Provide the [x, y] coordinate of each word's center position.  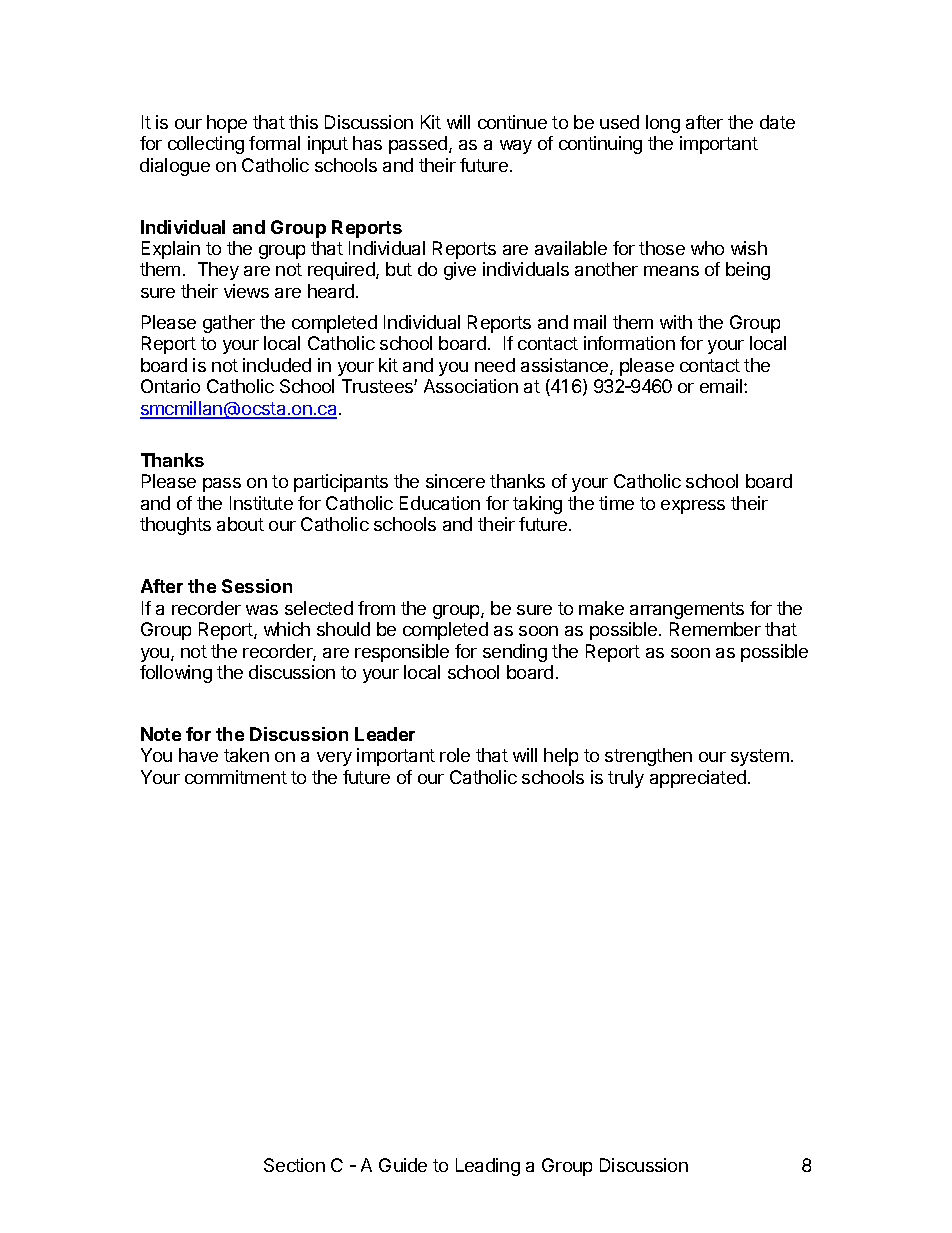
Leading [488, 1167]
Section [294, 1165]
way [516, 147]
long [663, 124]
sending [515, 653]
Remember [715, 629]
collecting [206, 145]
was [262, 610]
